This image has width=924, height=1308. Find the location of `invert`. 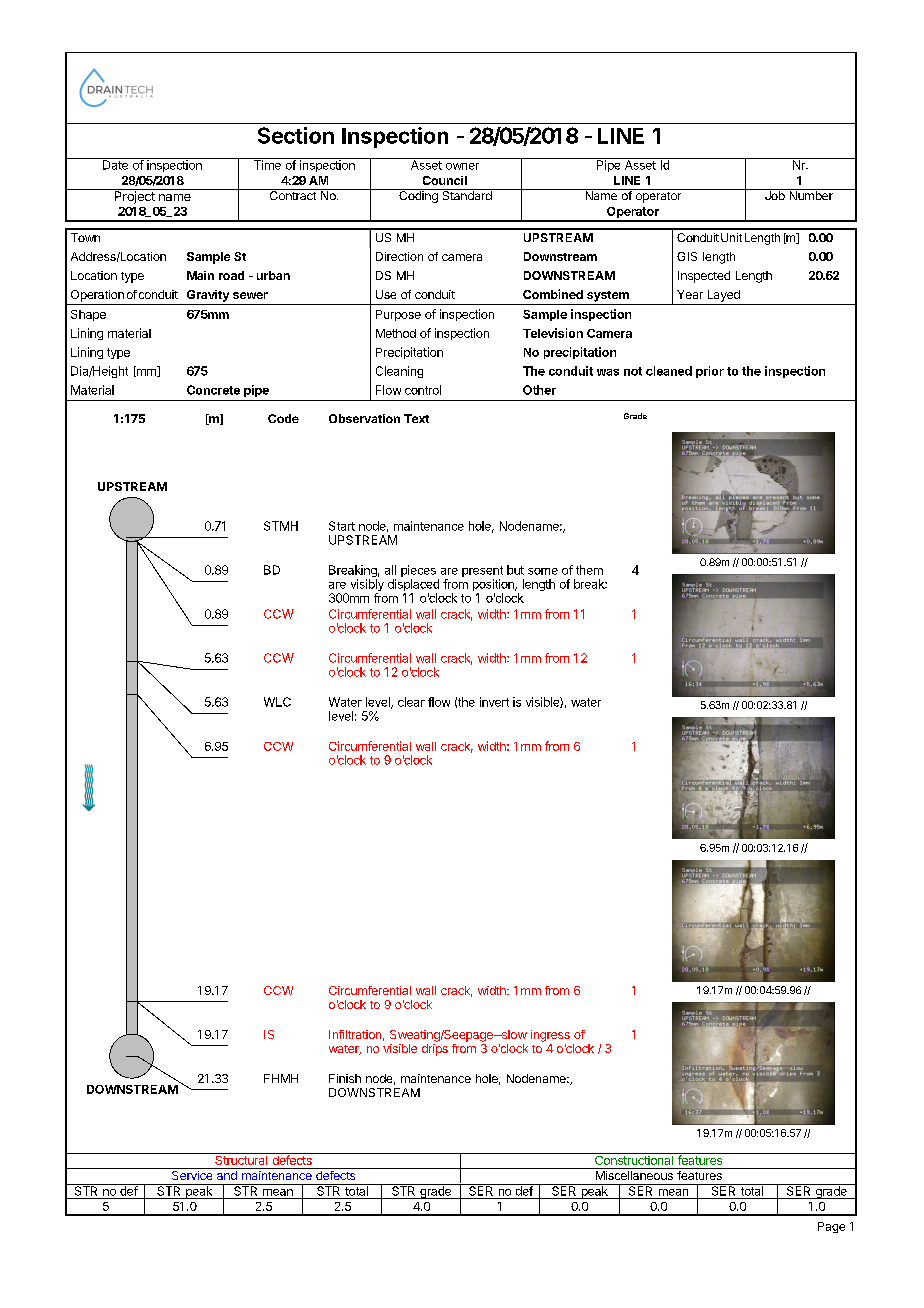

invert is located at coordinates (494, 702).
